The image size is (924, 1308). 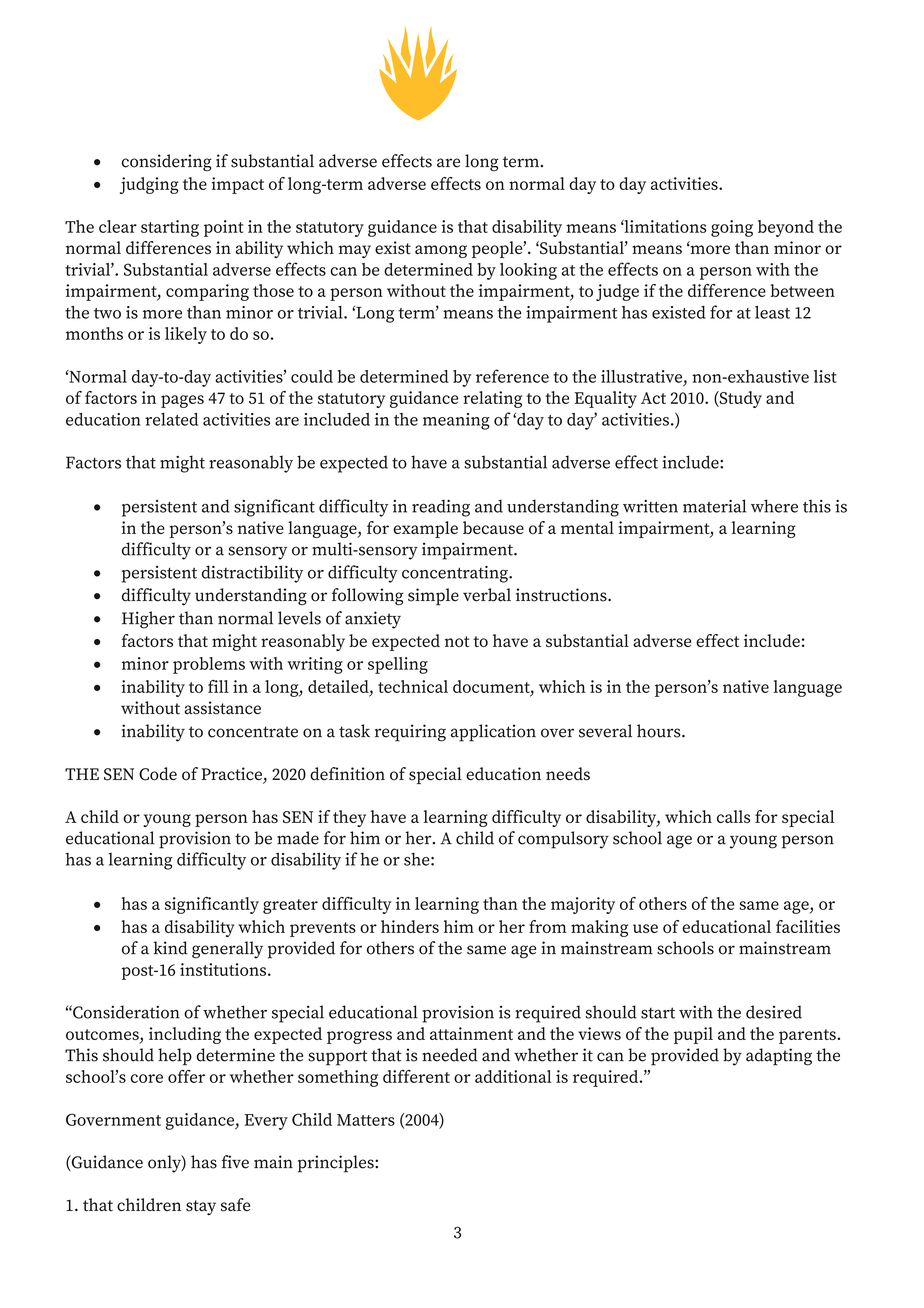 What do you see at coordinates (732, 228) in the screenshot?
I see `going` at bounding box center [732, 228].
